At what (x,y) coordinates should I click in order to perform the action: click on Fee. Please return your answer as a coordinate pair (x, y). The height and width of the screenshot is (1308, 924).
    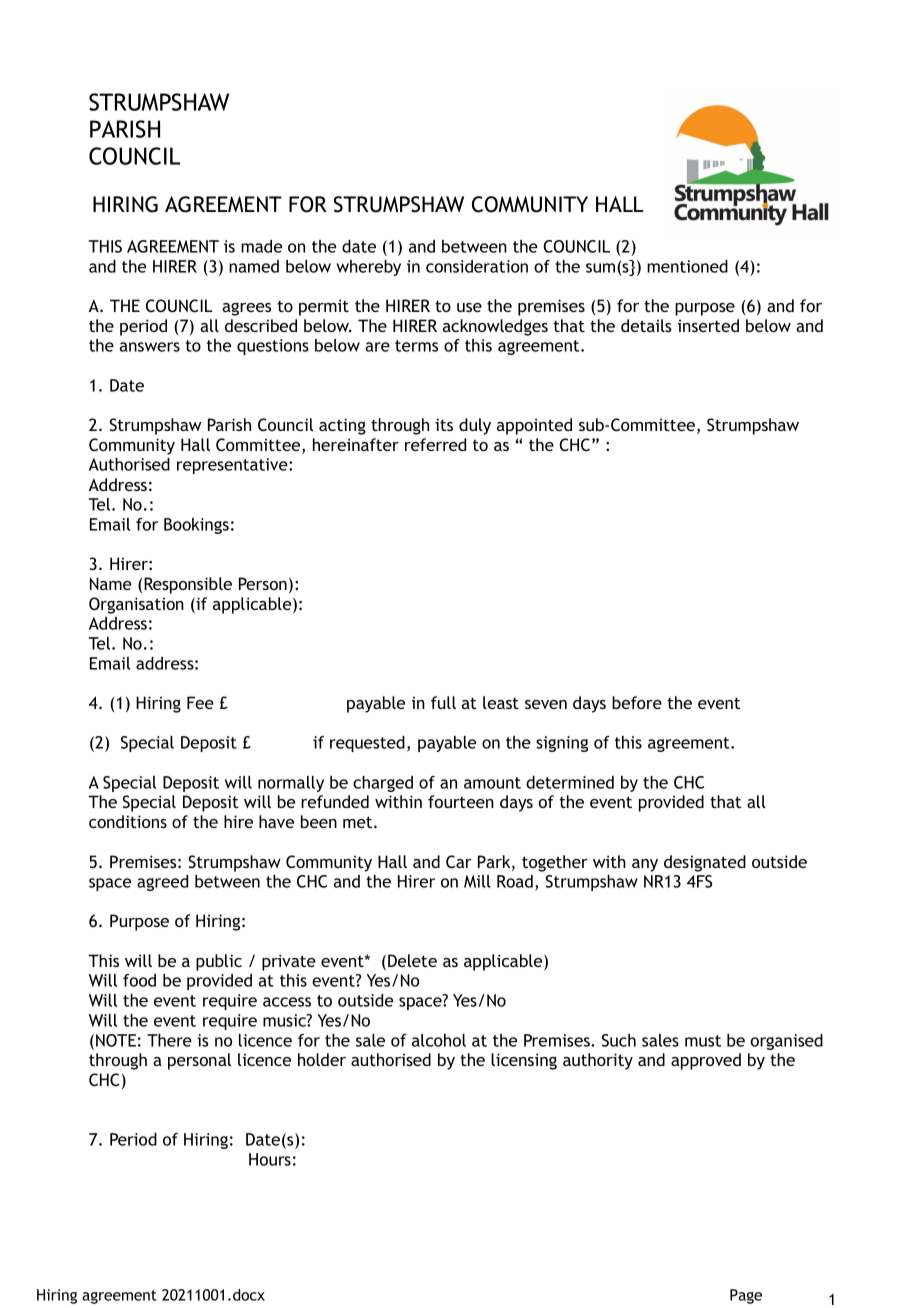
    Looking at the image, I should click on (200, 702).
